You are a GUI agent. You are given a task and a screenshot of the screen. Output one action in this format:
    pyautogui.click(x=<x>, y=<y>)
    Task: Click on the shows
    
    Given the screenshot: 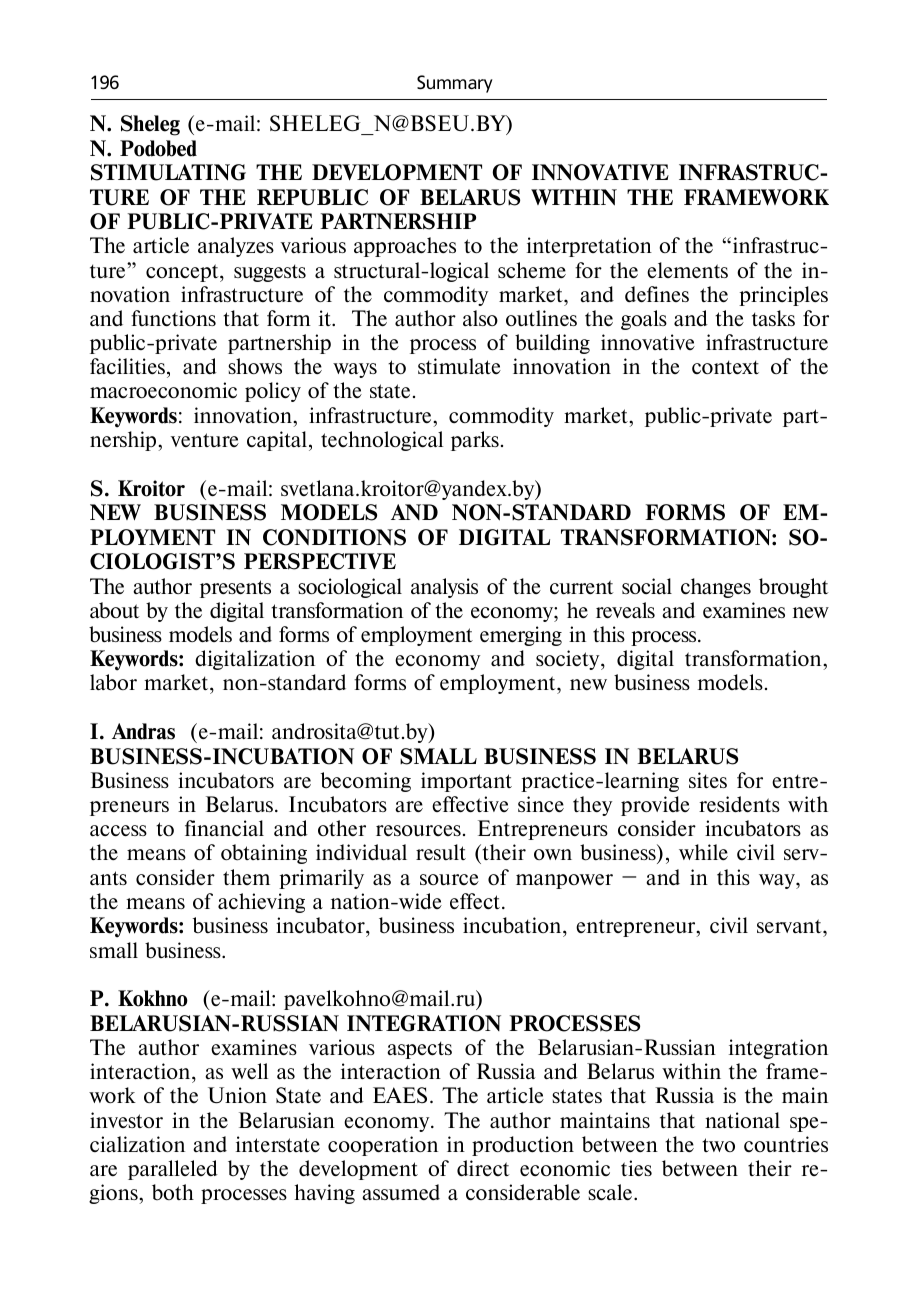 What is the action you would take?
    pyautogui.click(x=255, y=366)
